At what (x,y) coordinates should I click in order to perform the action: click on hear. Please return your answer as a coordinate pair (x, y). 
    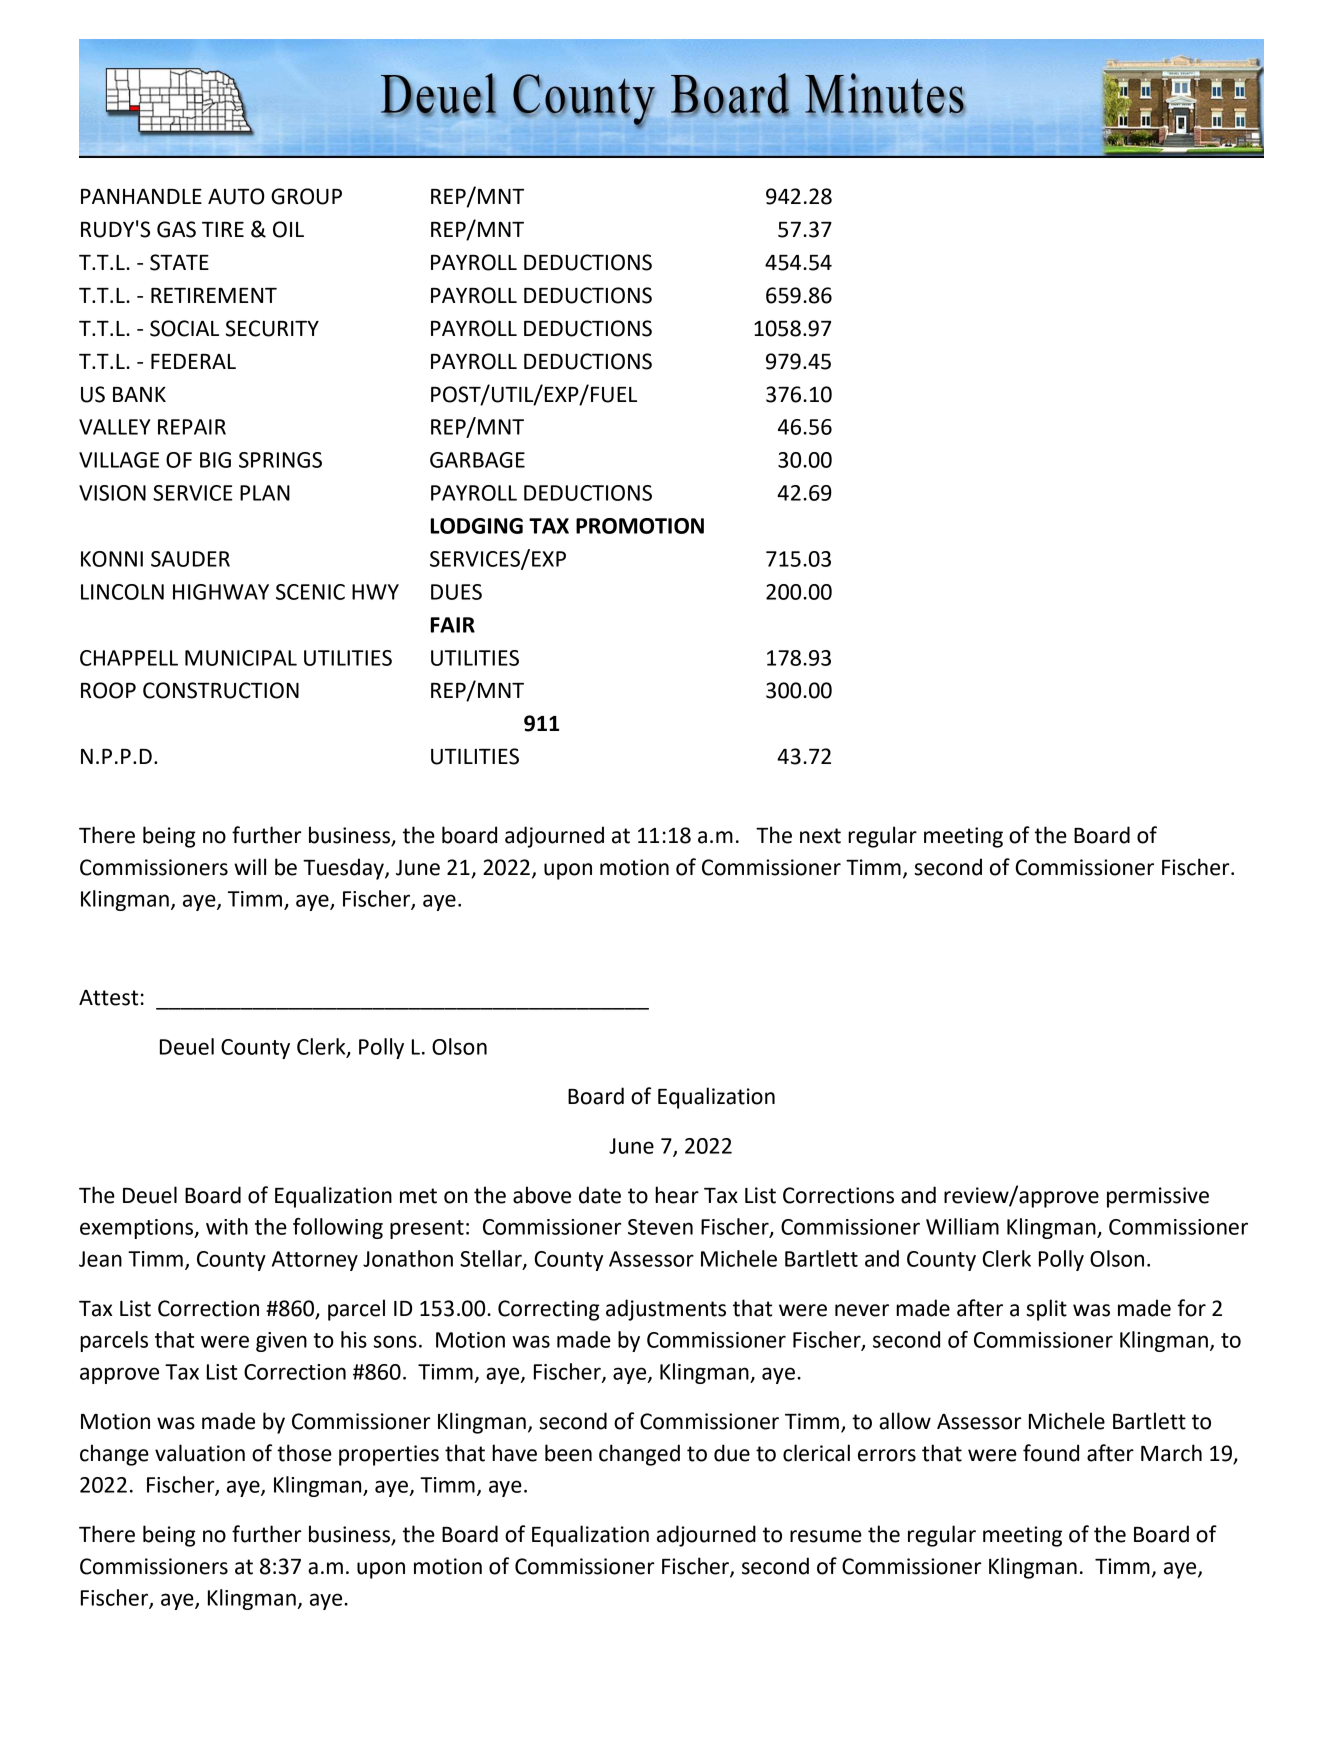
    Looking at the image, I should click on (677, 1195).
